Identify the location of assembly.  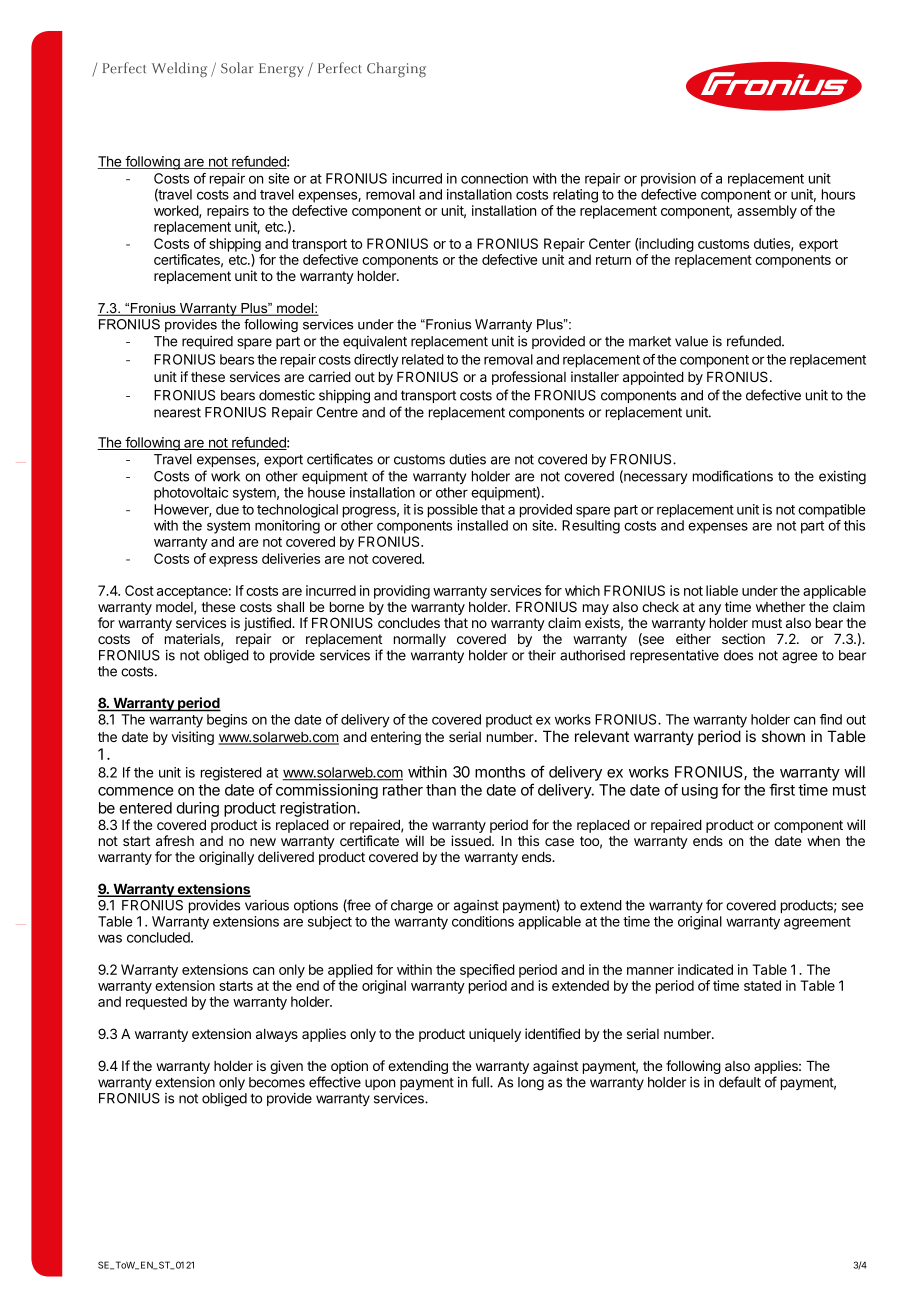
(767, 212).
